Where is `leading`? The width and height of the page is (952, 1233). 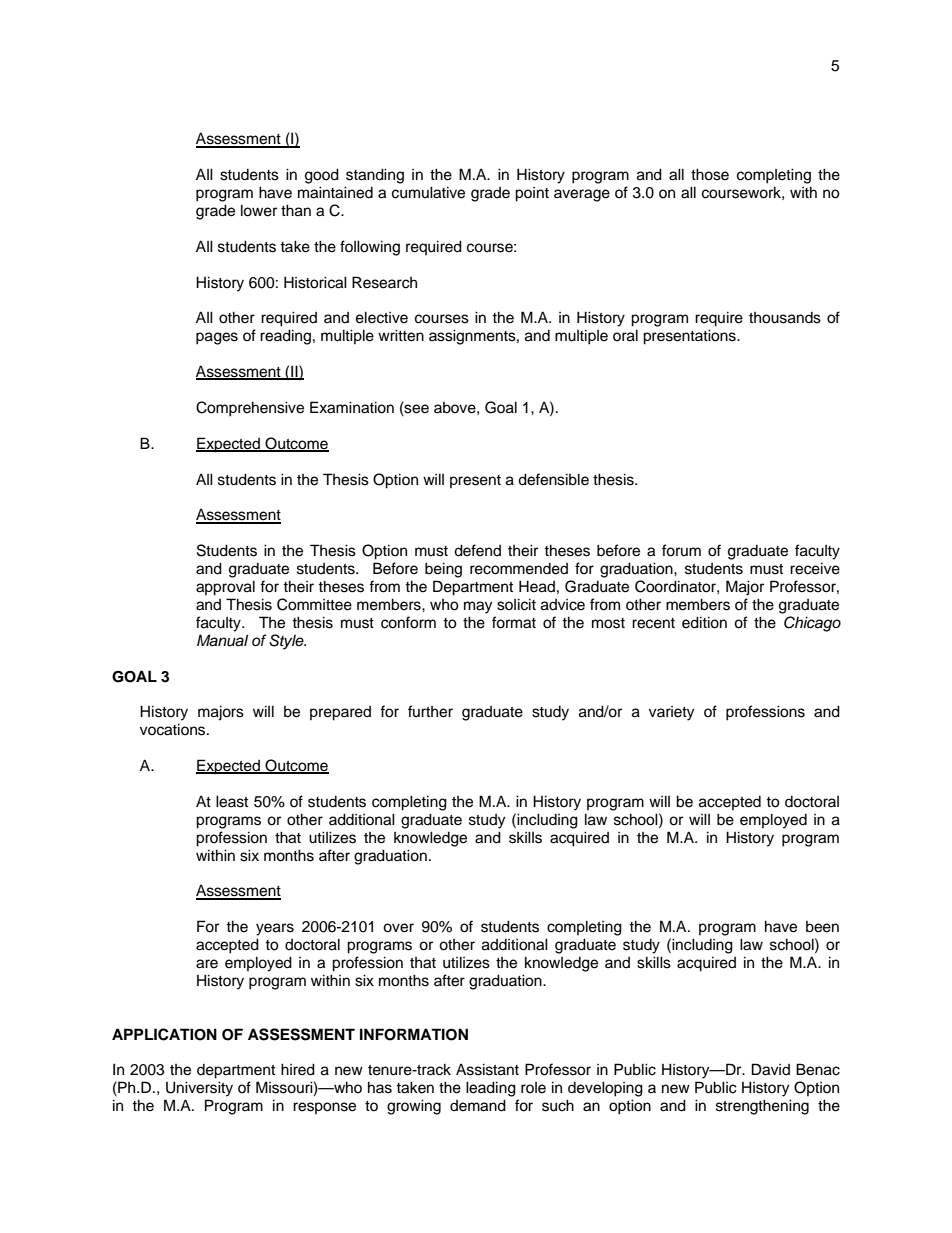 leading is located at coordinates (491, 1089).
